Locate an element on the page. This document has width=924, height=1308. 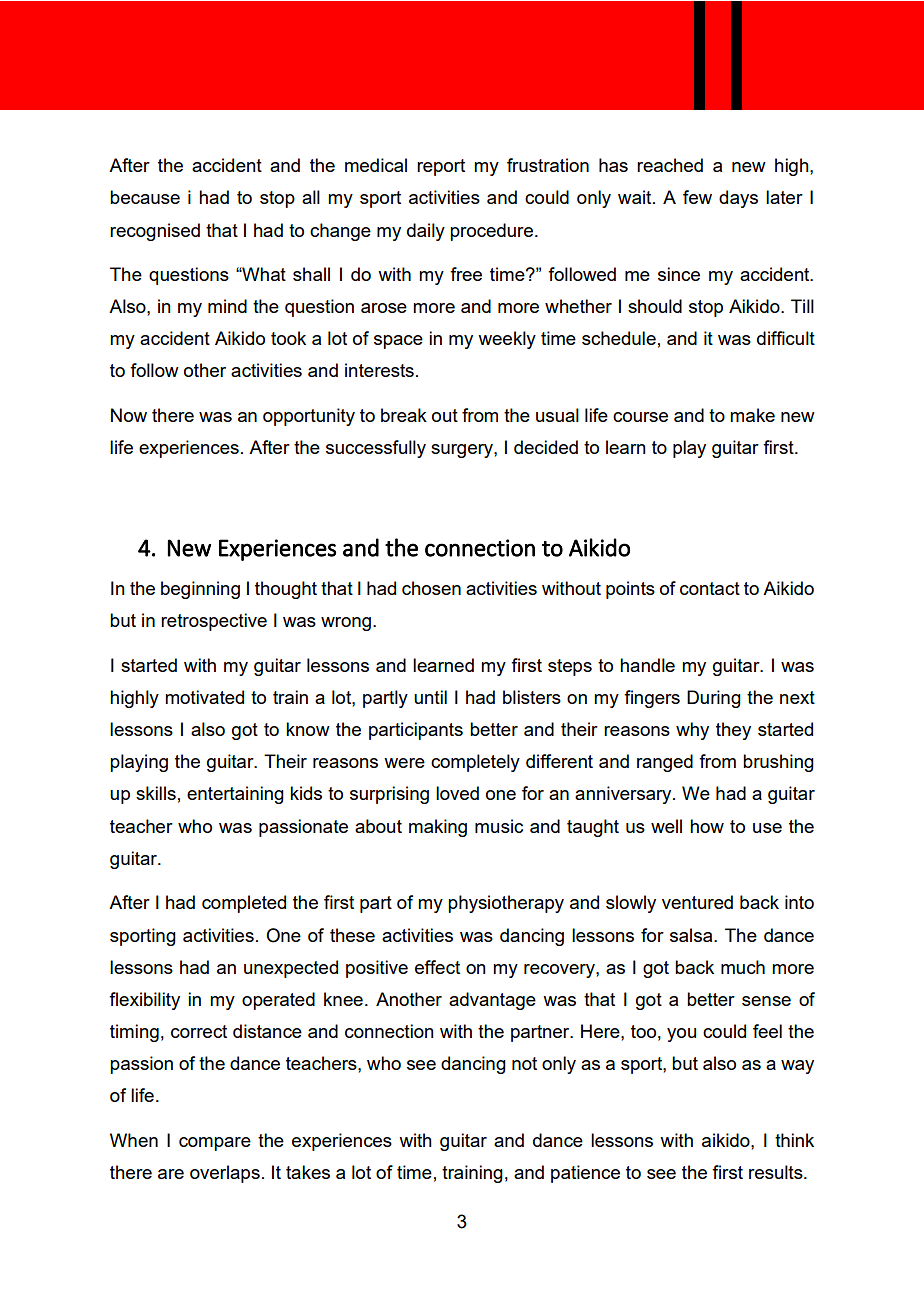
because is located at coordinates (145, 197).
